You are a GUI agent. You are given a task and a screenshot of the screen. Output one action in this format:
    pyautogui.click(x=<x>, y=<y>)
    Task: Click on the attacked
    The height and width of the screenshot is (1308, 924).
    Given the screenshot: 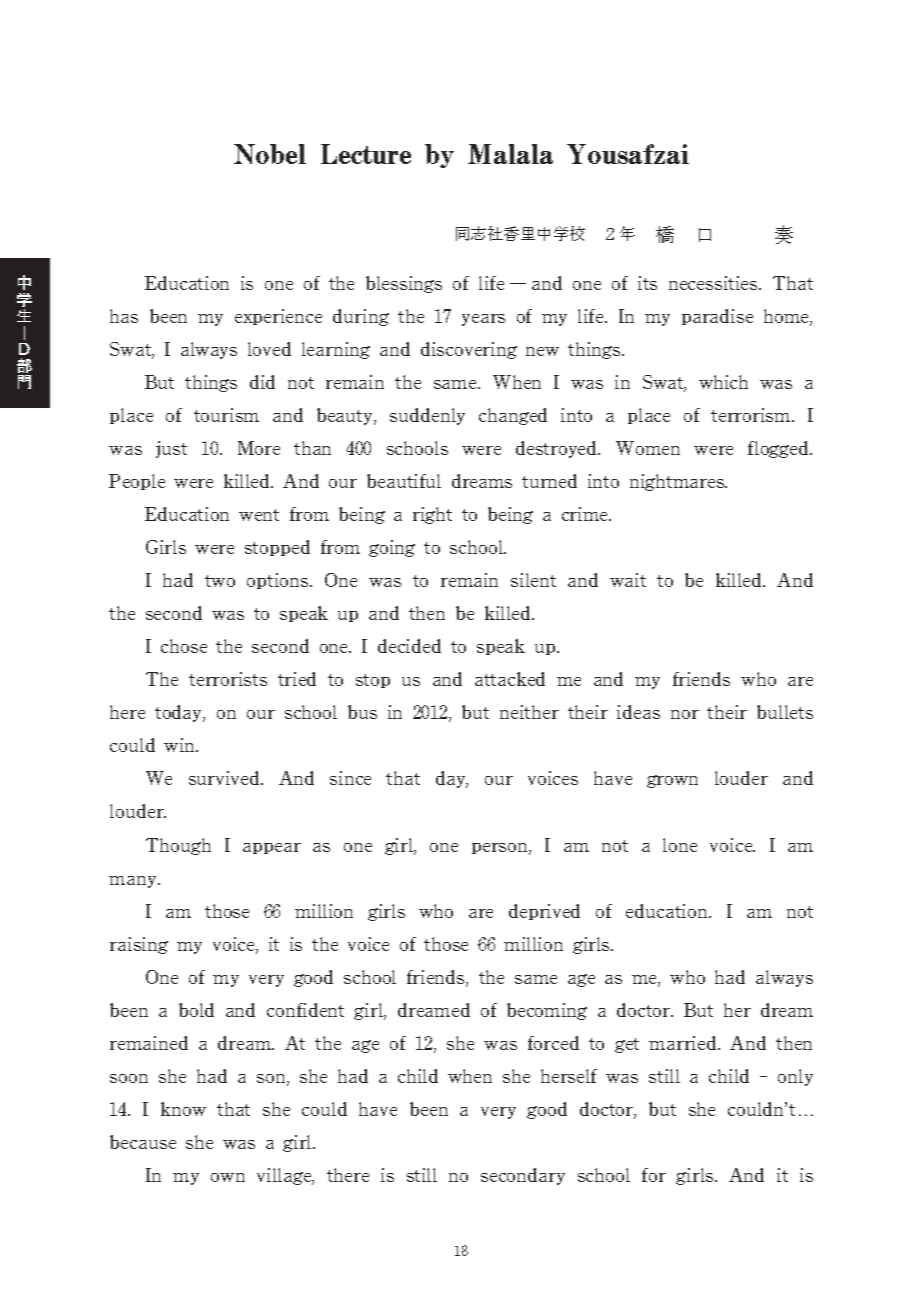 What is the action you would take?
    pyautogui.click(x=510, y=679)
